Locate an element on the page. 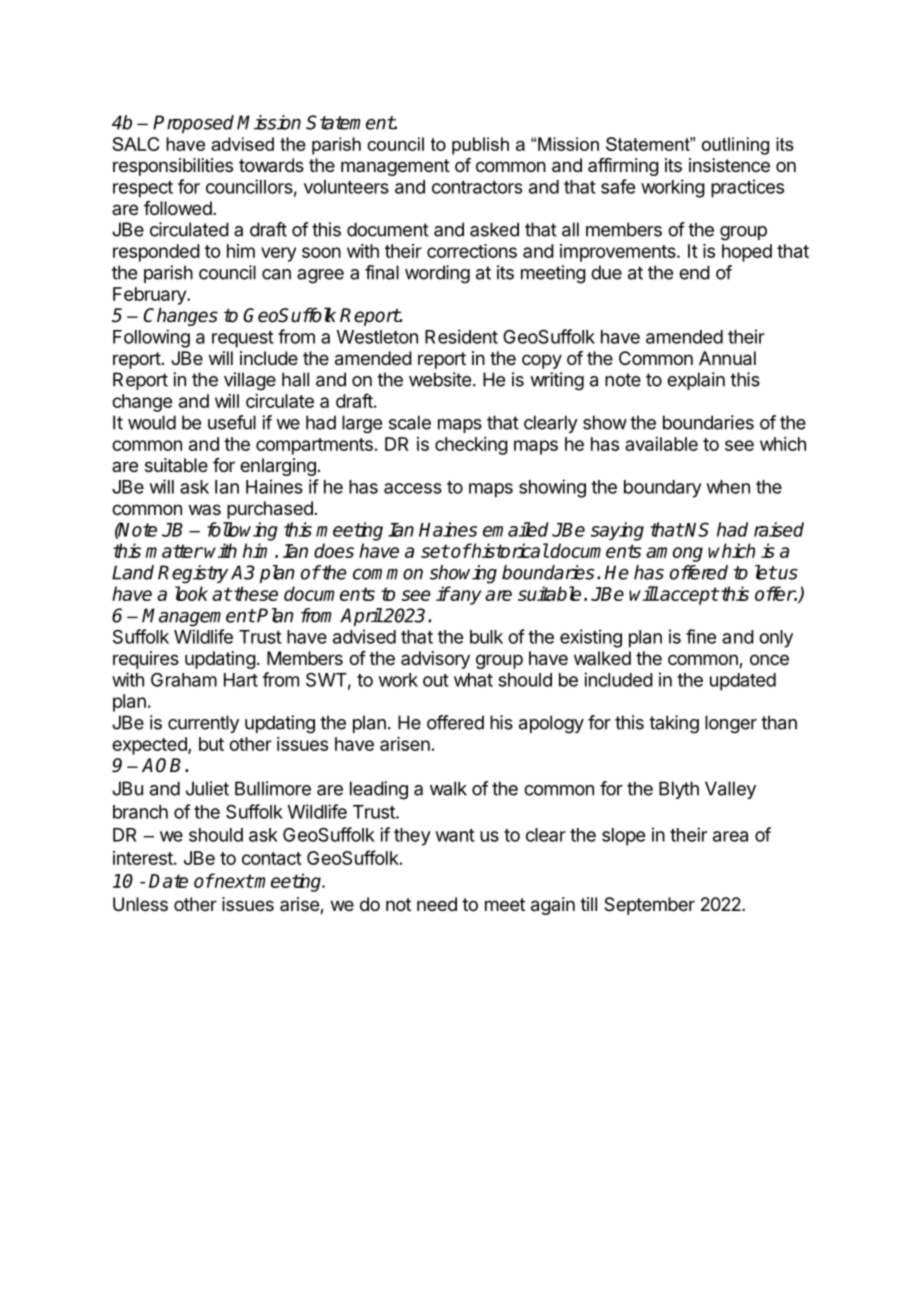 The height and width of the document is (1307, 924). request is located at coordinates (243, 339).
